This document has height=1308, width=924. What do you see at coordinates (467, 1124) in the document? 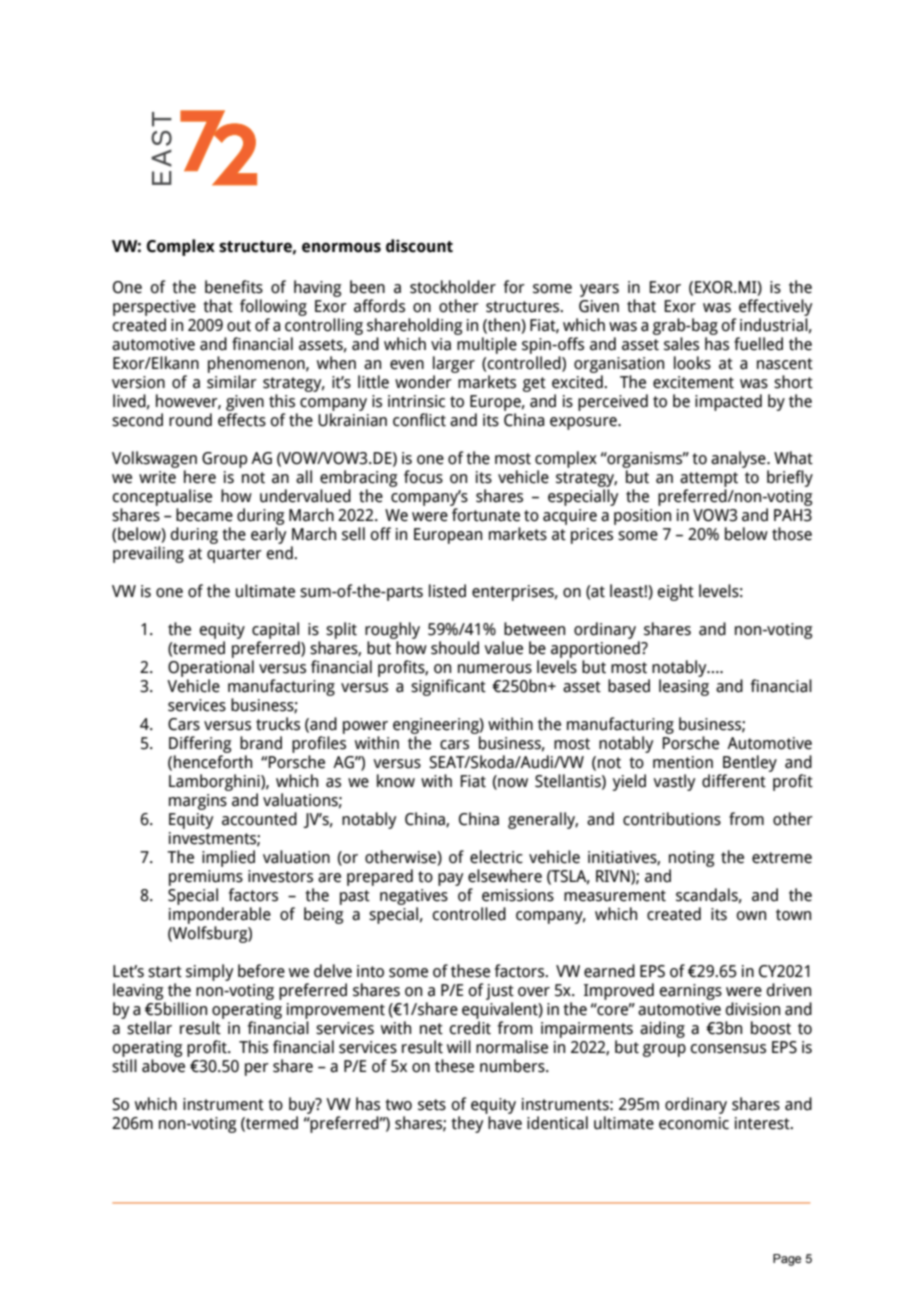
I see `they` at bounding box center [467, 1124].
